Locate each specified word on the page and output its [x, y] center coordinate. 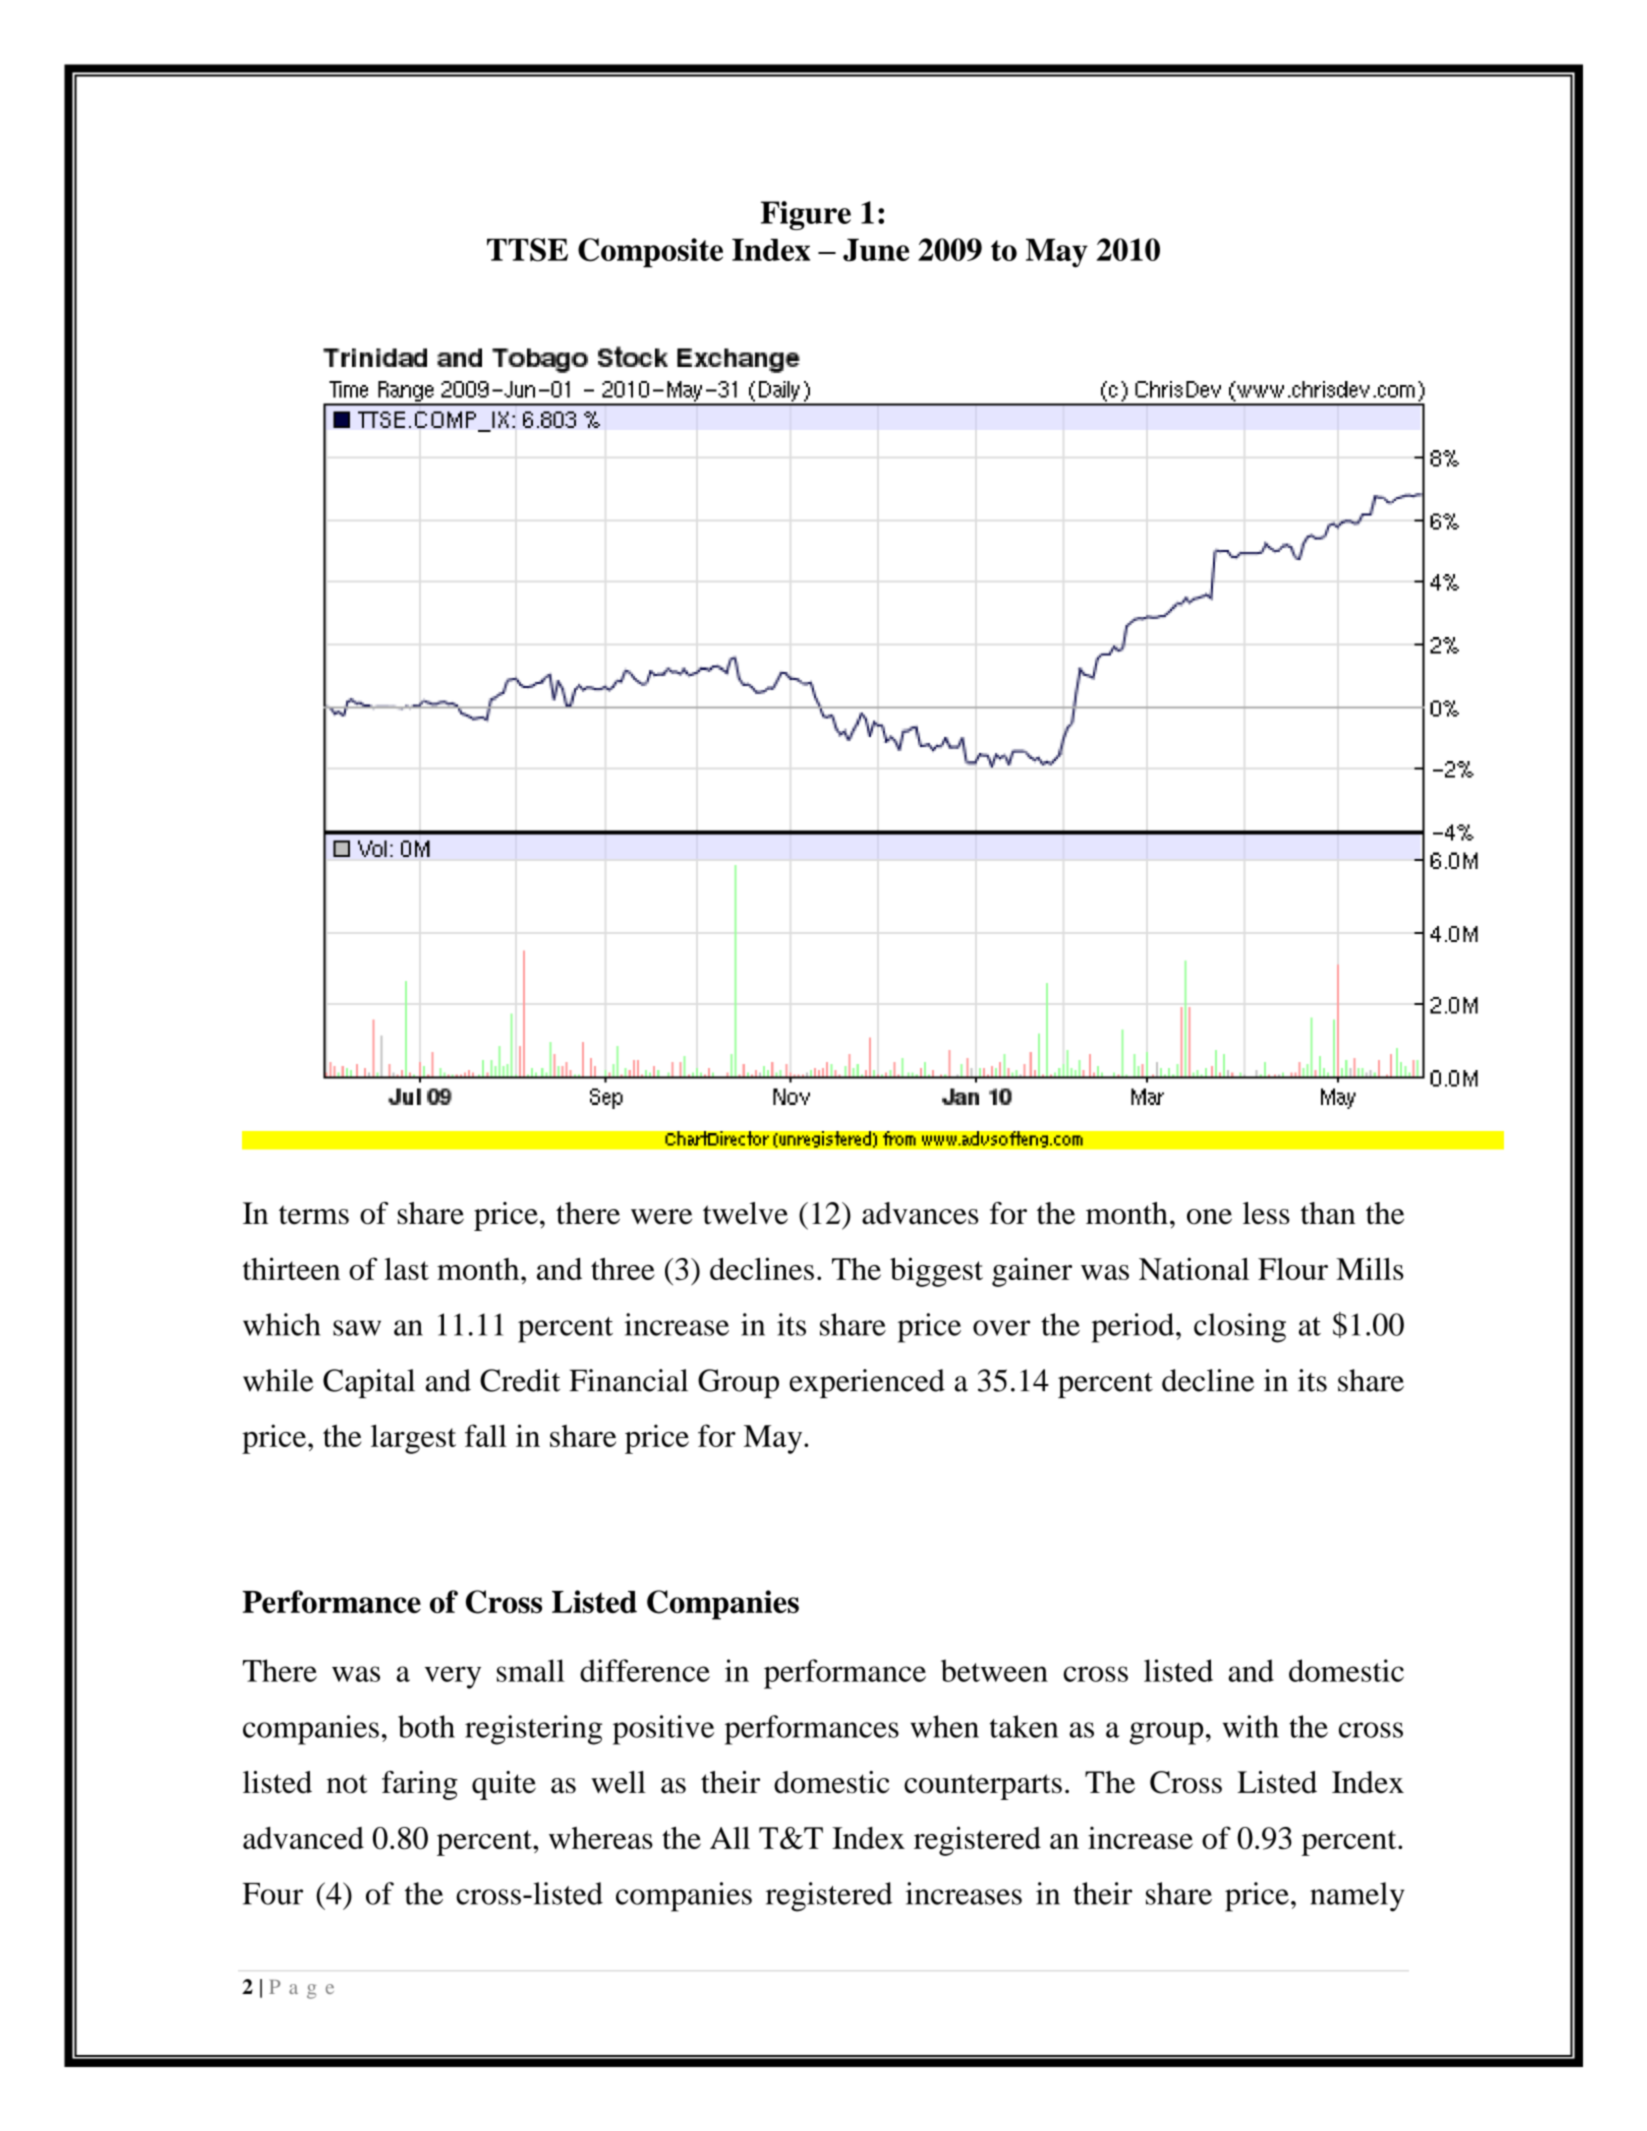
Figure [806, 215]
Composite [650, 253]
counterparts [983, 1787]
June [876, 250]
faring [420, 1785]
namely [1357, 1897]
